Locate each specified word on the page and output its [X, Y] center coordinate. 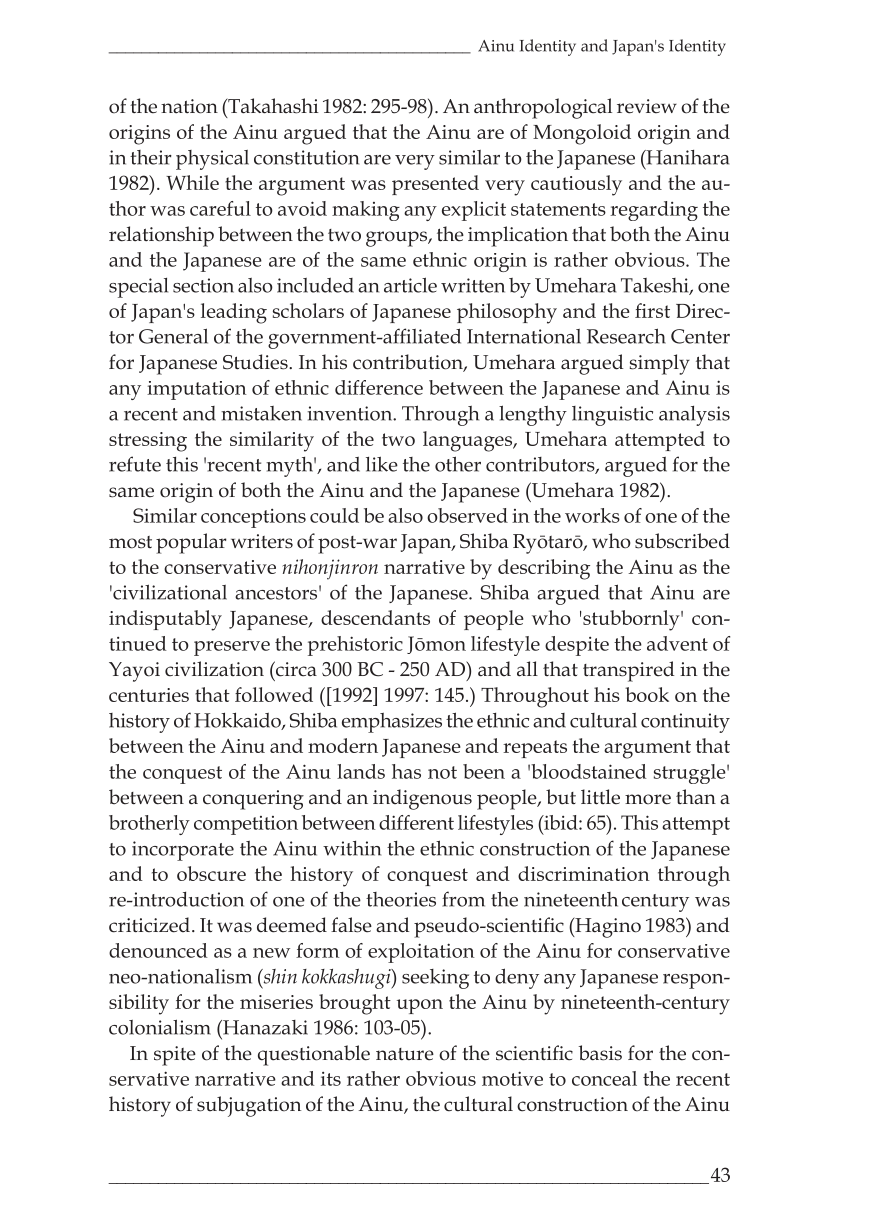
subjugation [249, 1106]
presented [435, 185]
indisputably [165, 620]
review [647, 106]
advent [677, 643]
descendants [375, 617]
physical [212, 160]
